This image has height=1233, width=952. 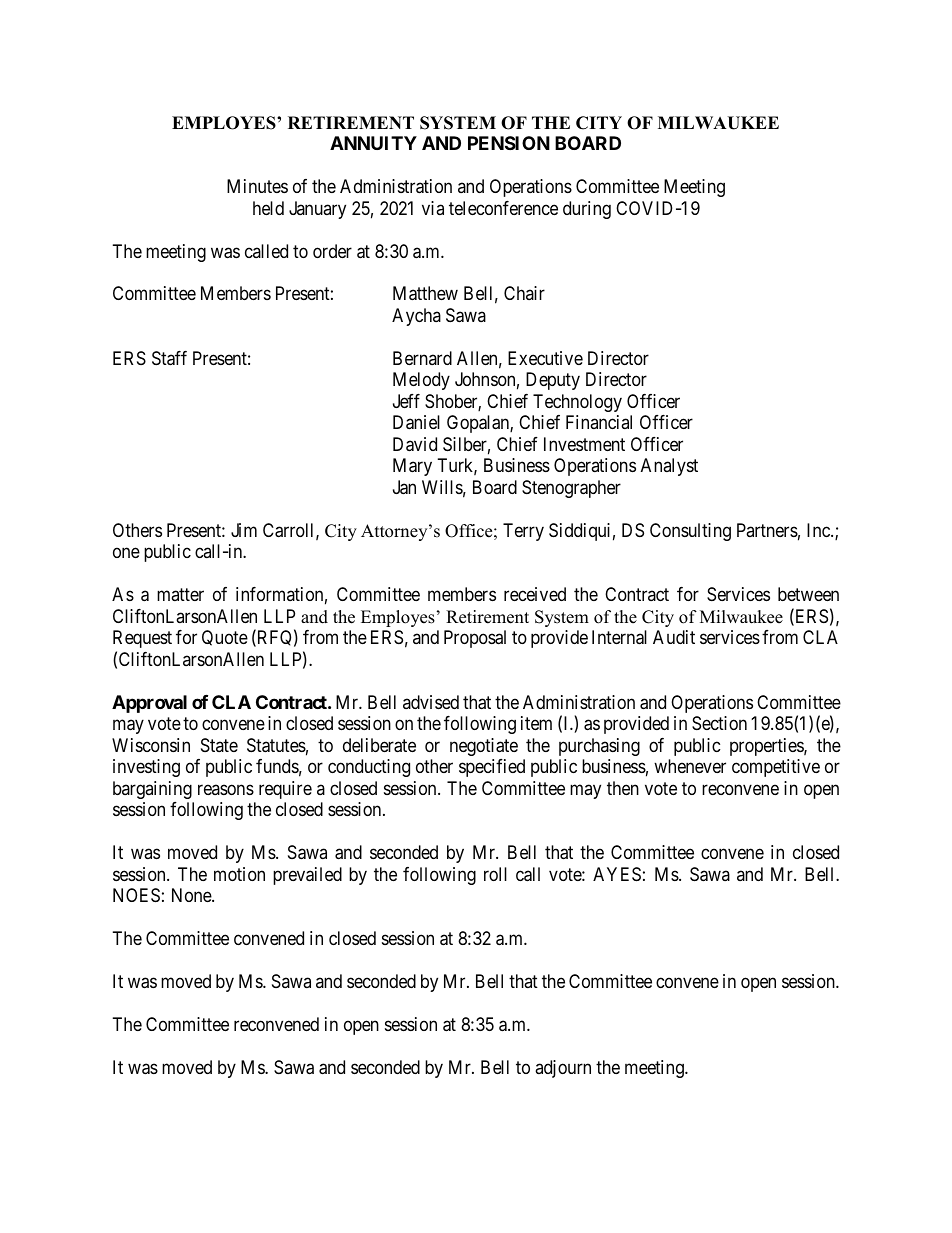 I want to click on Bernard, so click(x=422, y=358).
